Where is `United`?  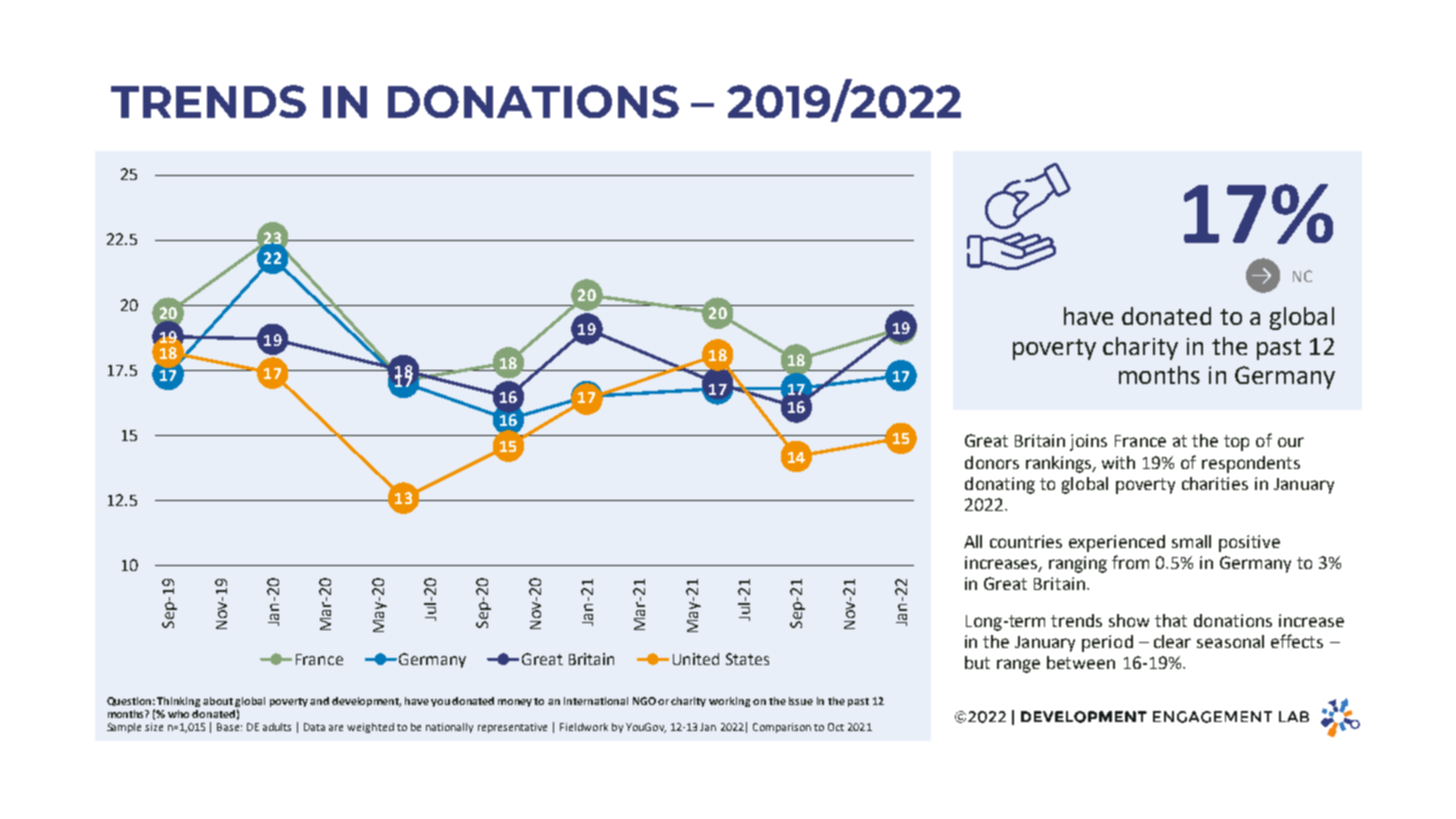 United is located at coordinates (696, 659).
